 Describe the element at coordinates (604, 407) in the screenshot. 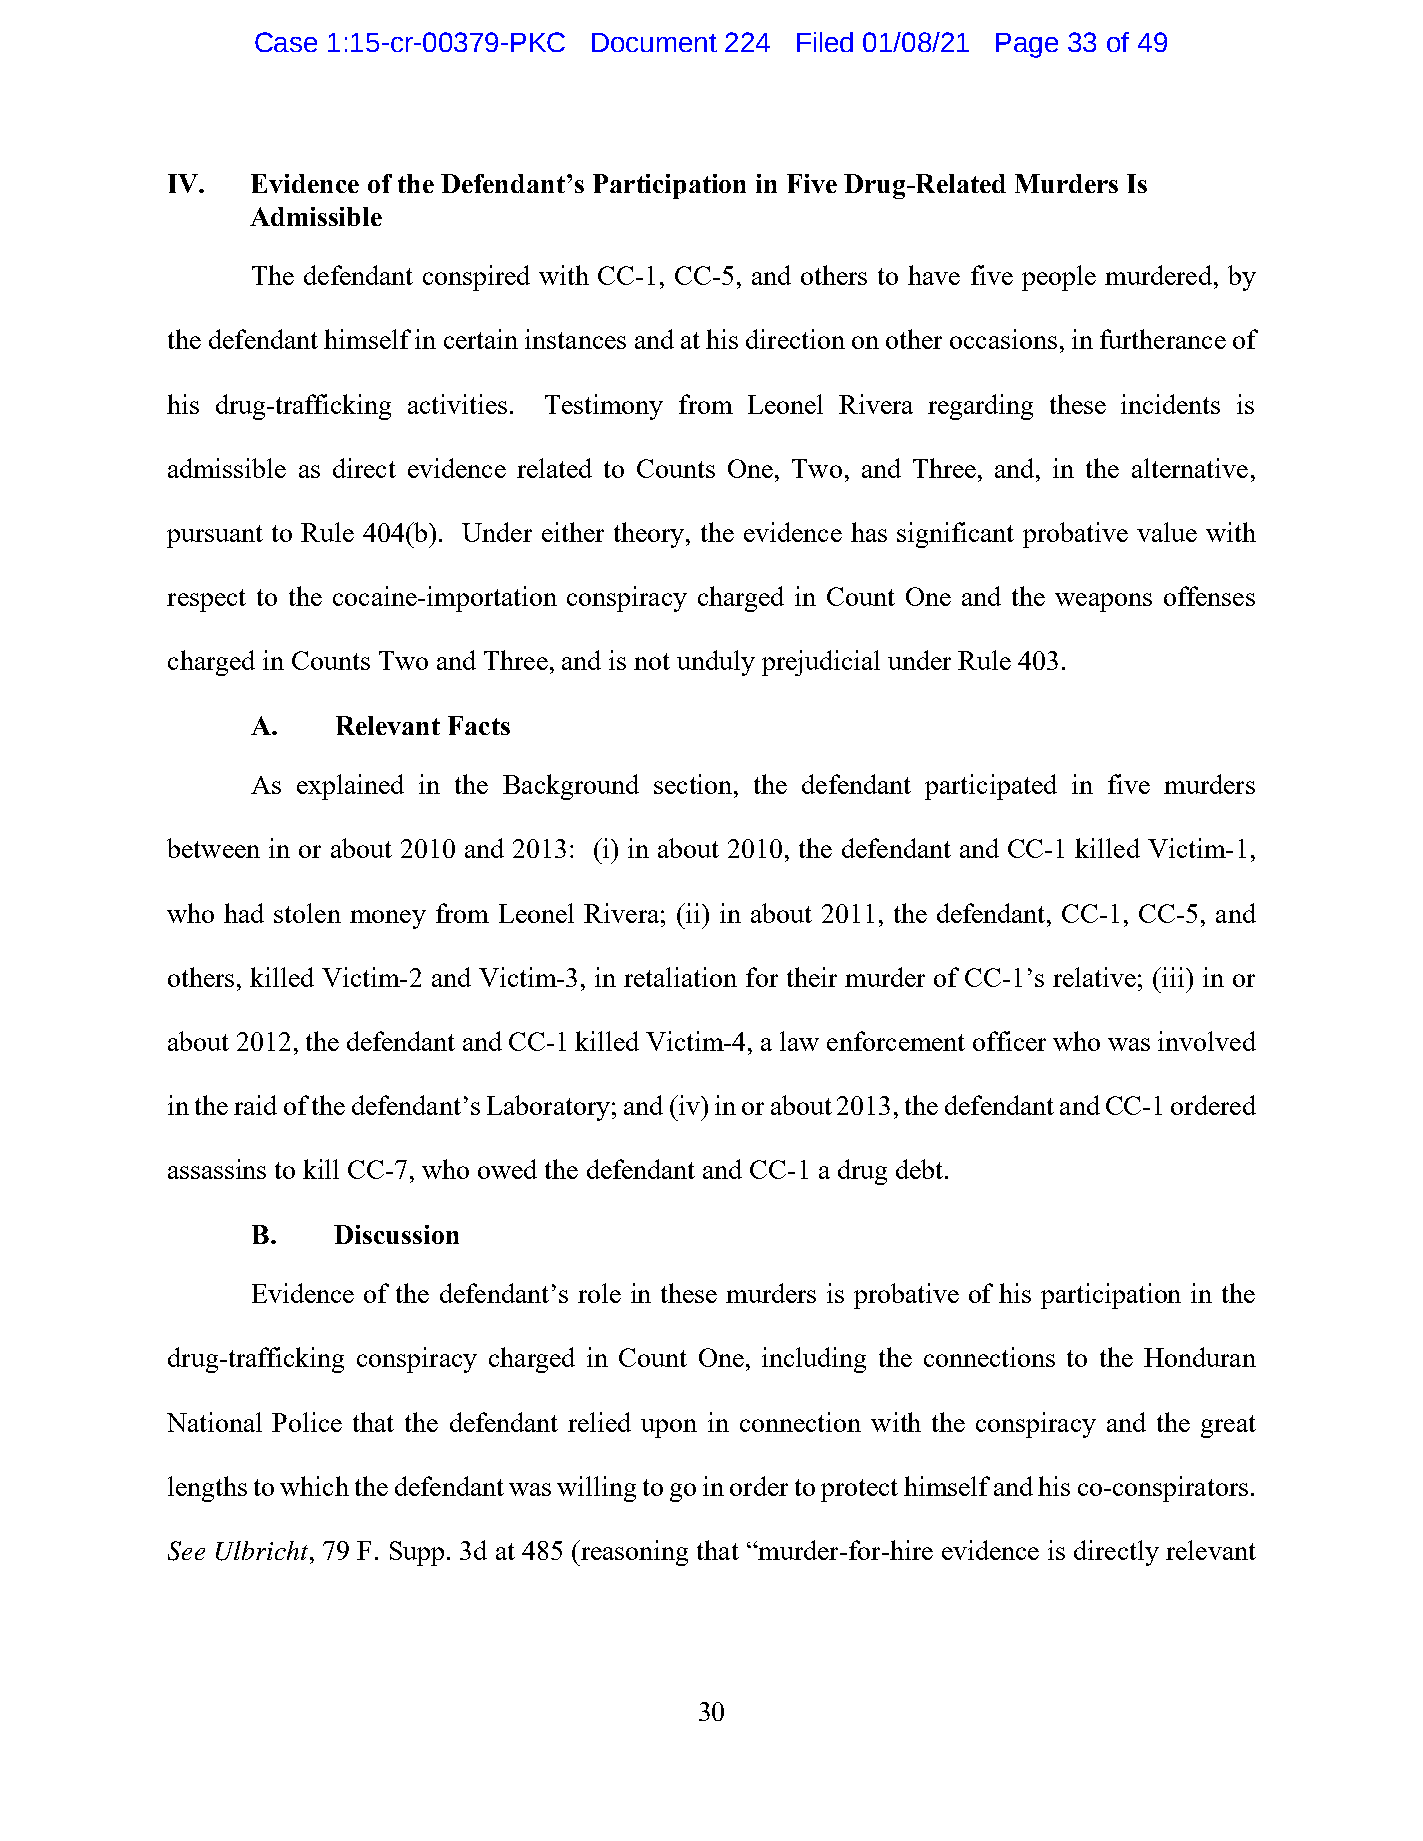

I see `Testimony` at that location.
